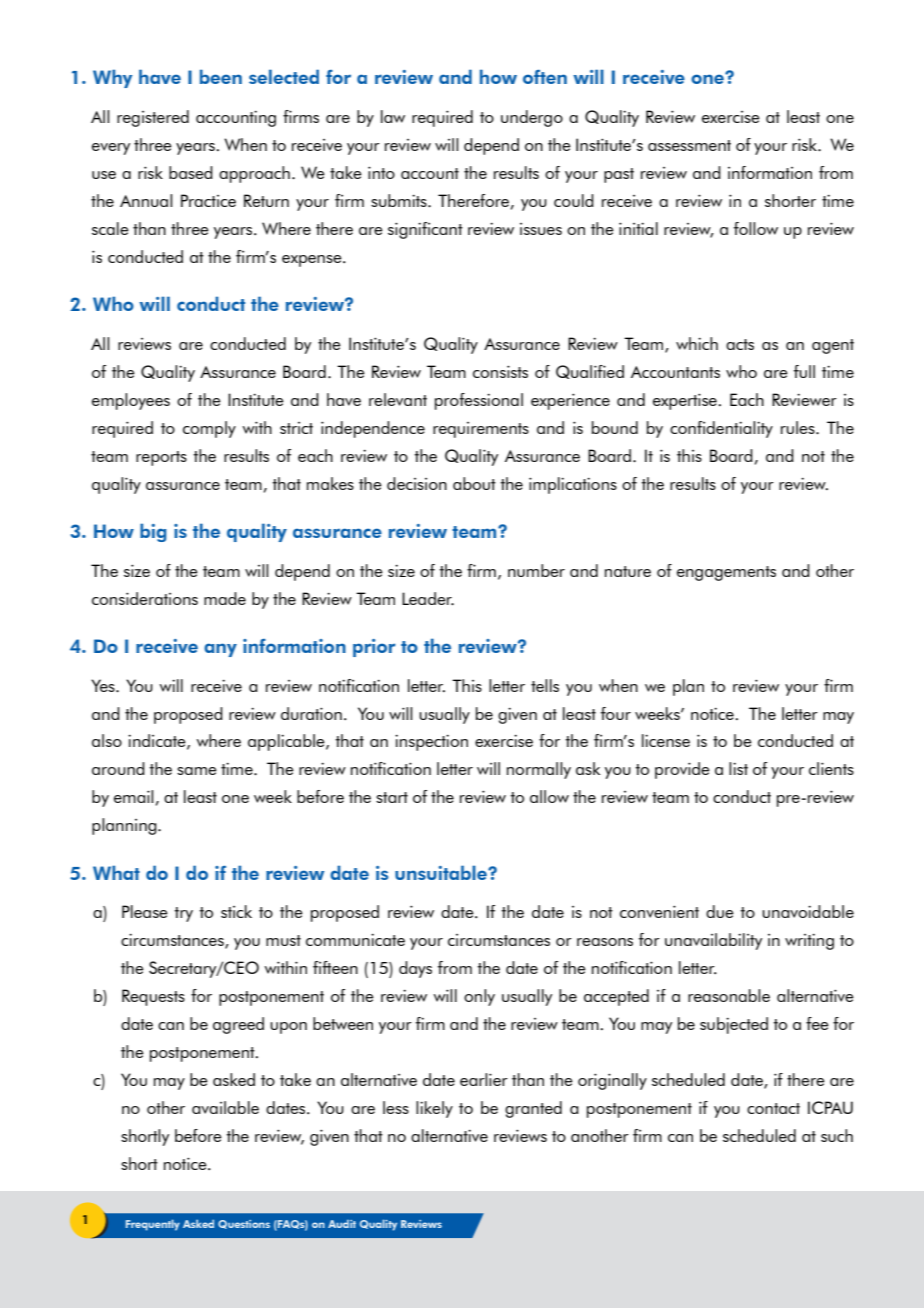 This document has height=1308, width=924. I want to click on likely, so click(434, 1109).
